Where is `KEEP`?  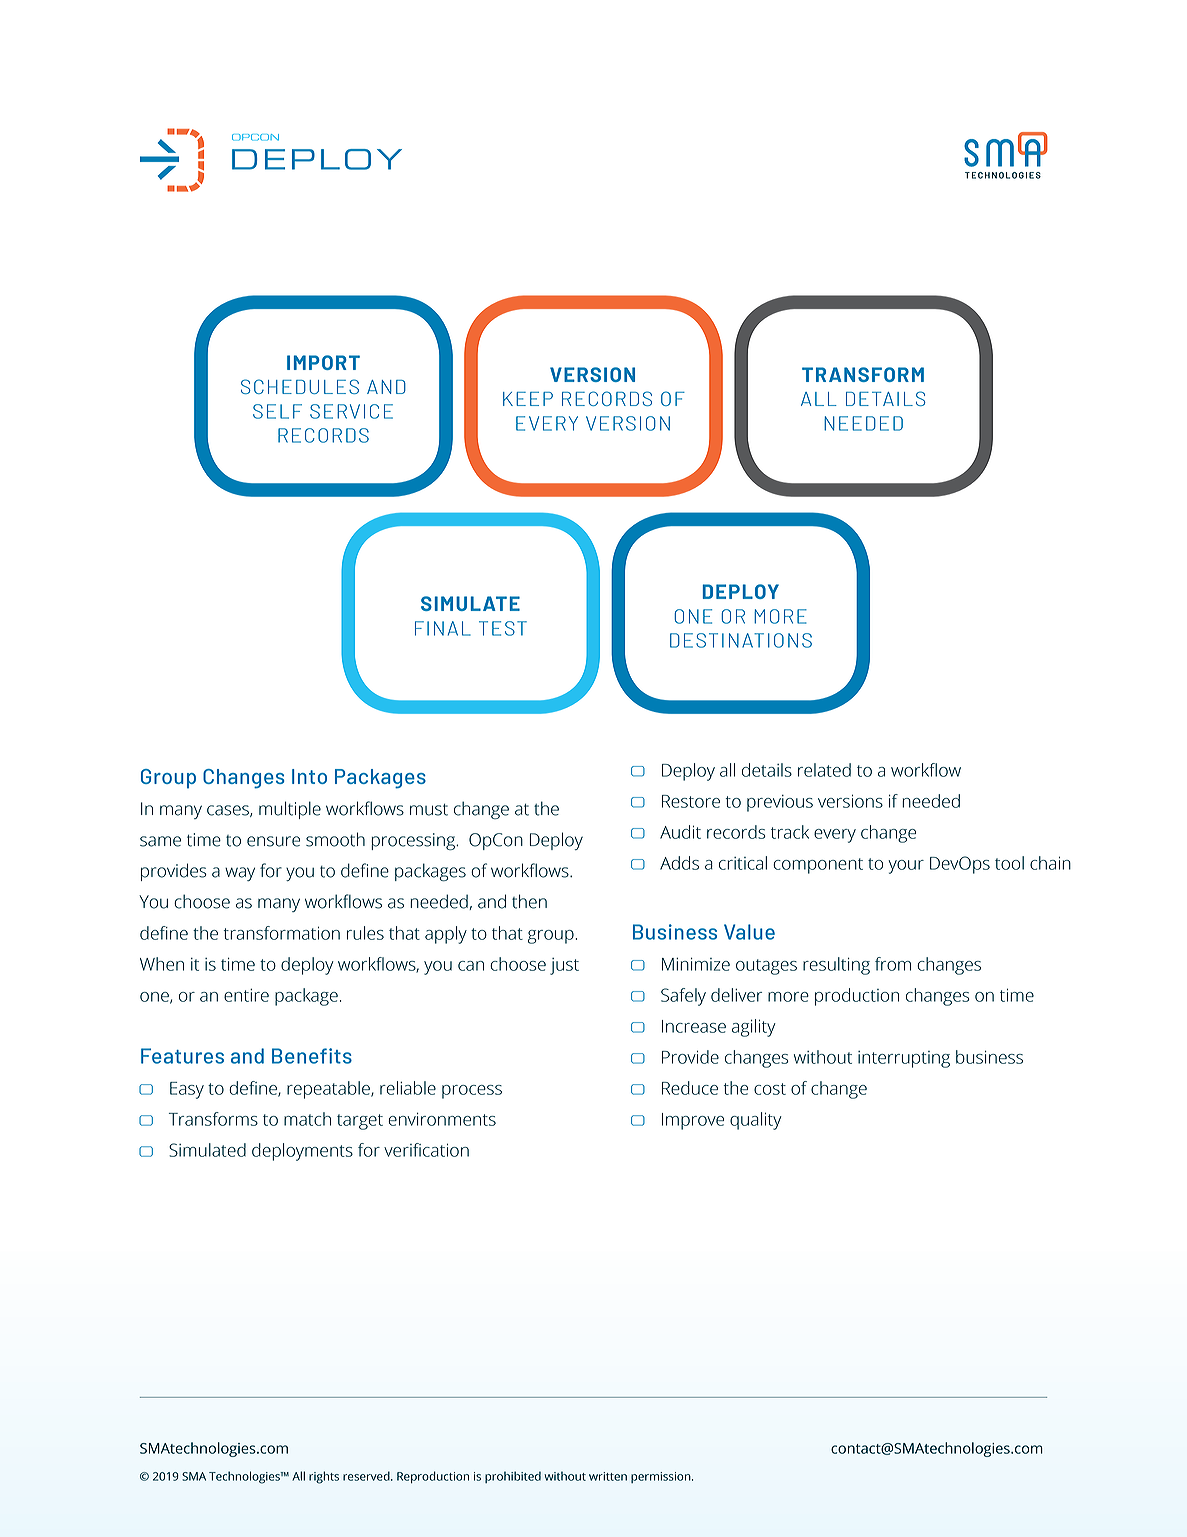 KEEP is located at coordinates (528, 399).
